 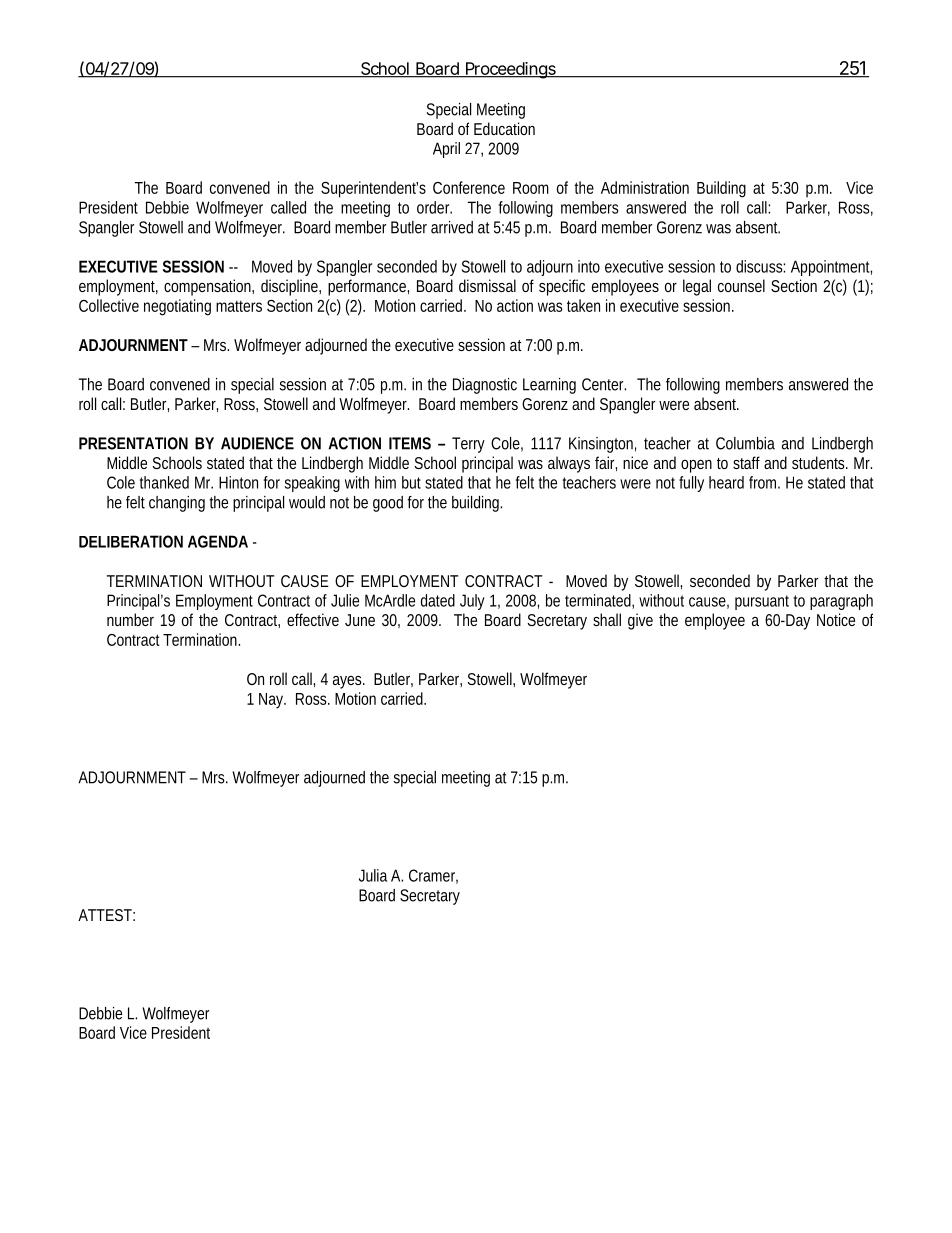 What do you see at coordinates (446, 150) in the screenshot?
I see `April` at bounding box center [446, 150].
